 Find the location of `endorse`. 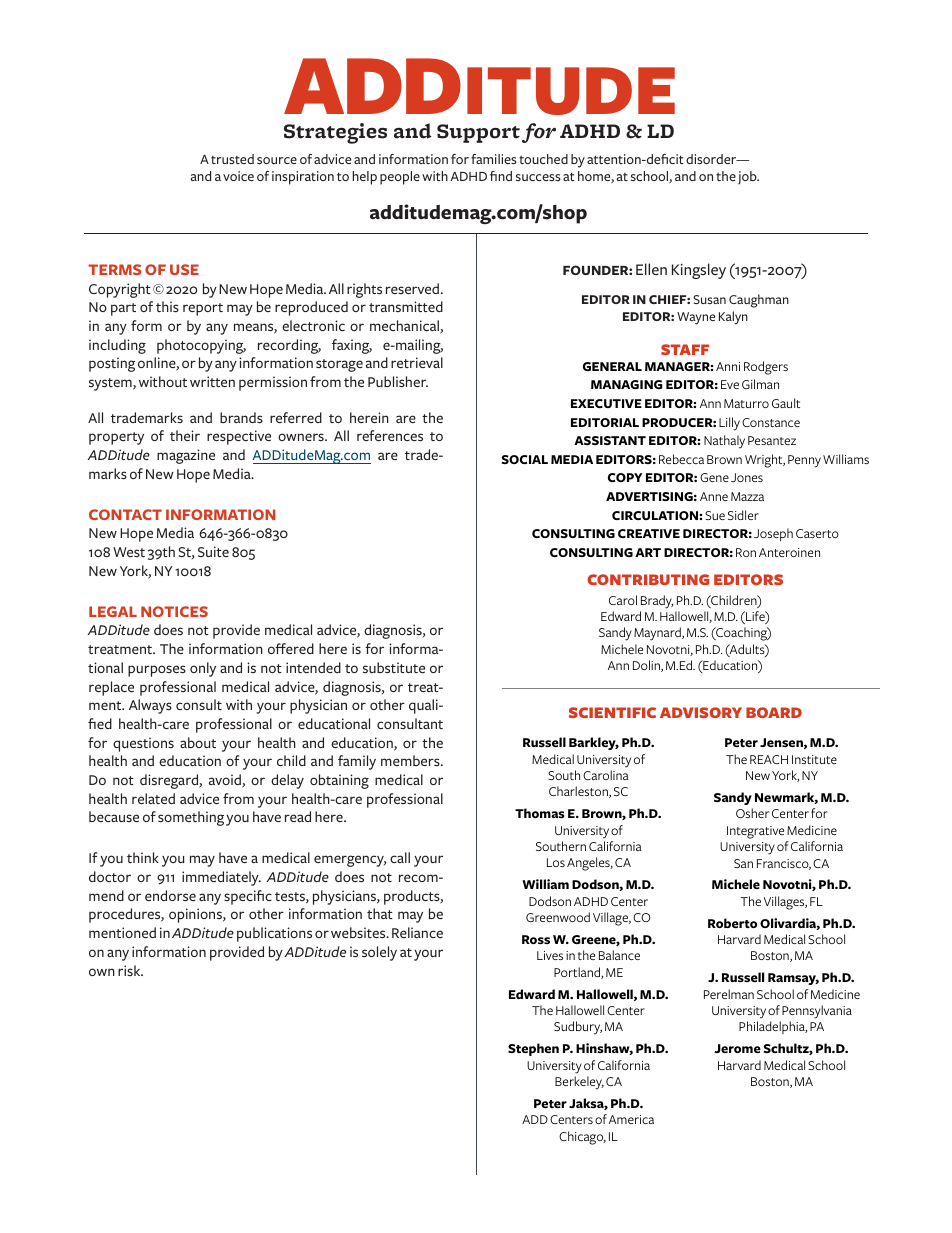

endorse is located at coordinates (170, 895).
